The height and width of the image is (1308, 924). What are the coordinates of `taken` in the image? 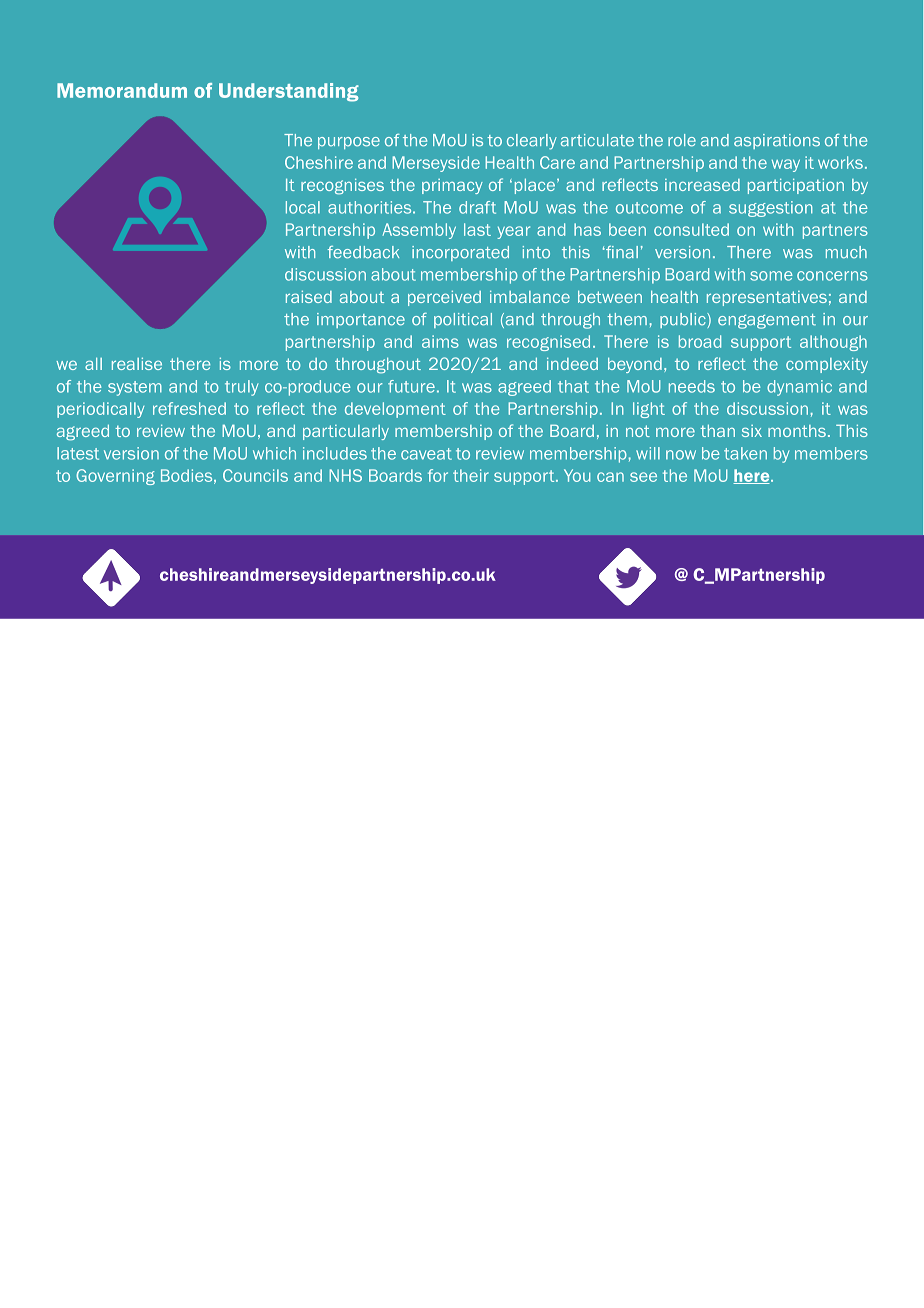 It's located at (745, 453).
